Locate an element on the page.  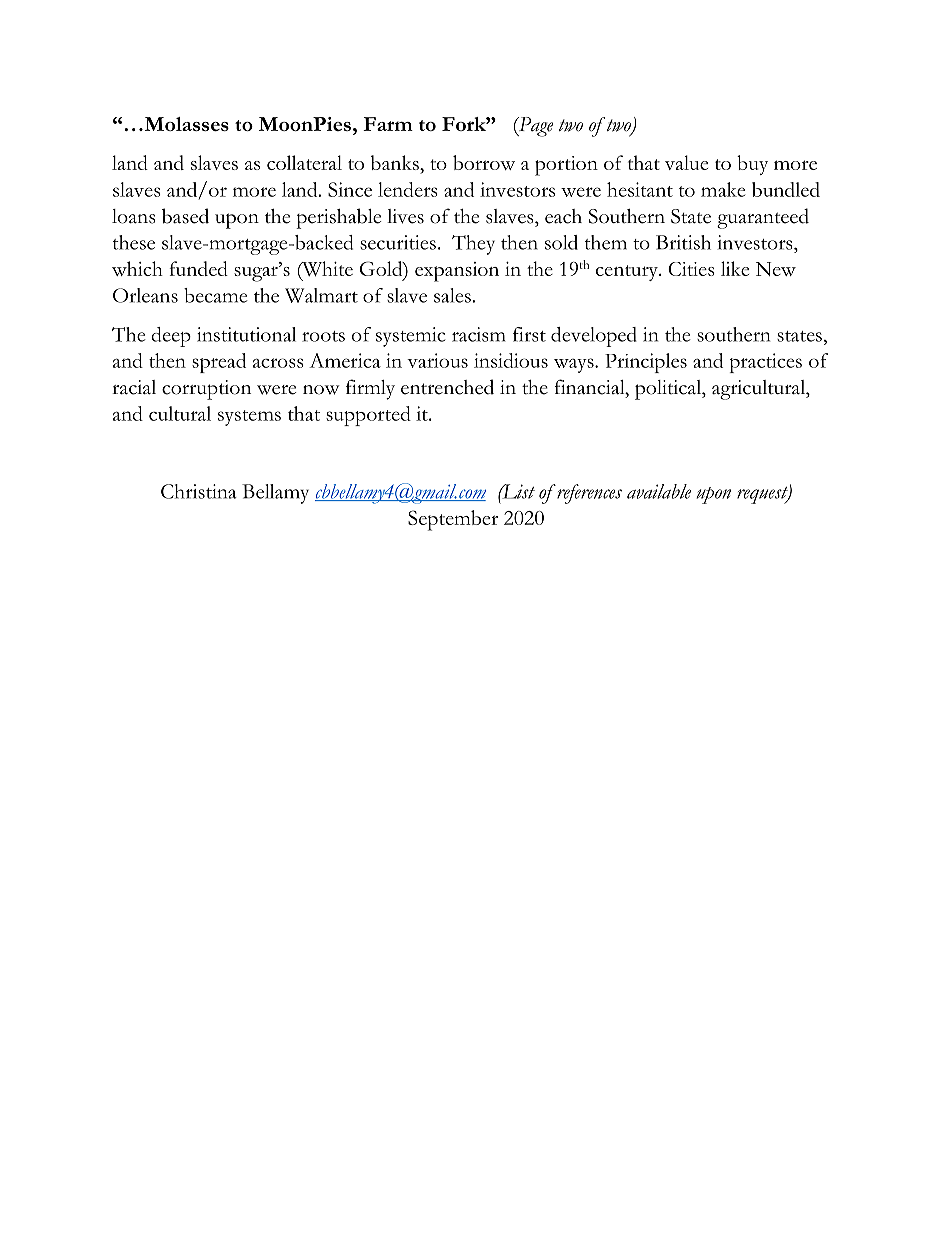
funded is located at coordinates (199, 268).
